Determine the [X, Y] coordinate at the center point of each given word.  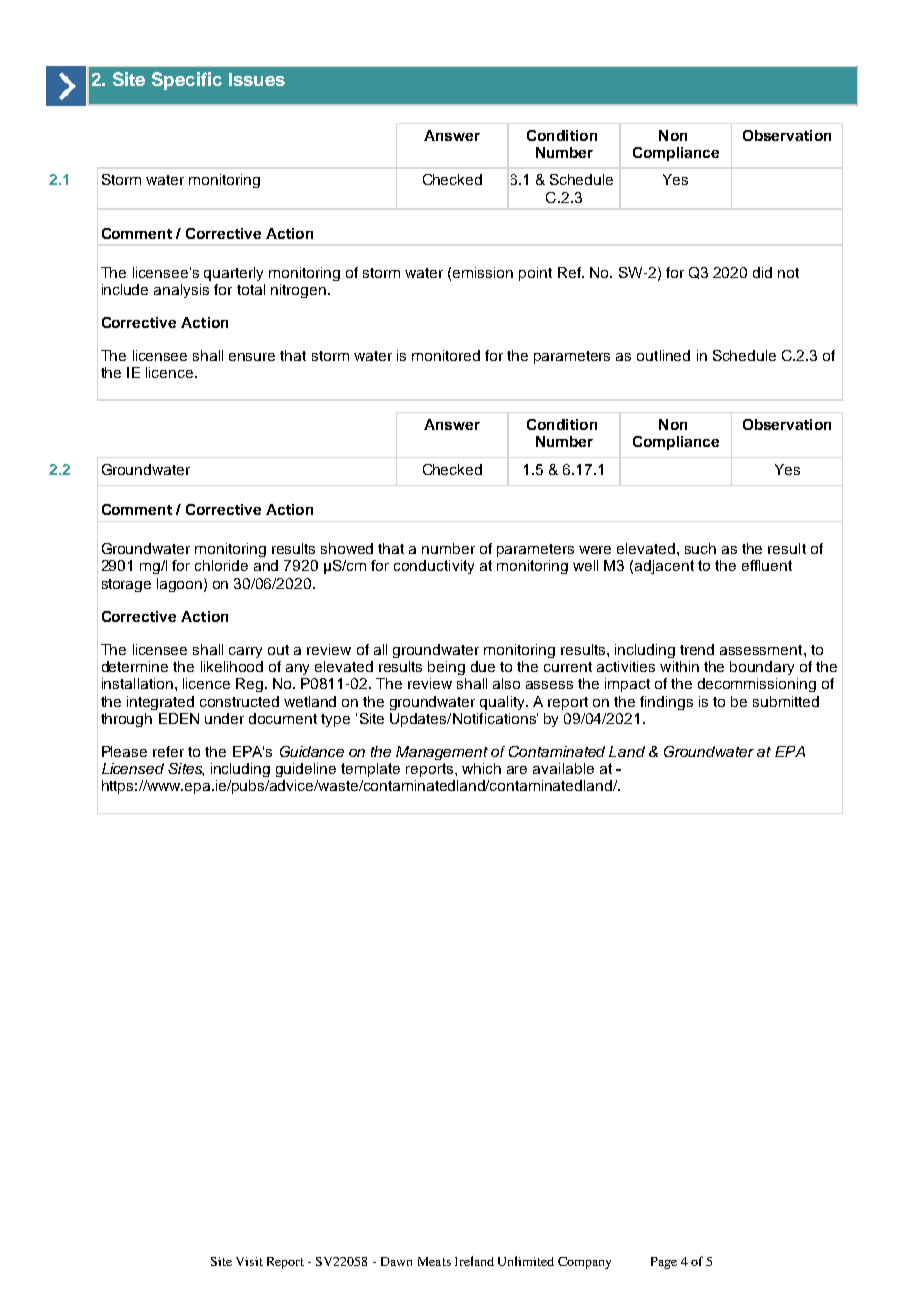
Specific [187, 81]
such [700, 548]
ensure [252, 357]
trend [697, 649]
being [446, 668]
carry [245, 652]
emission [483, 272]
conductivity [434, 567]
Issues [257, 79]
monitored [446, 355]
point [535, 274]
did [762, 272]
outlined [663, 355]
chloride [221, 565]
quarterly [233, 274]
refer [168, 751]
